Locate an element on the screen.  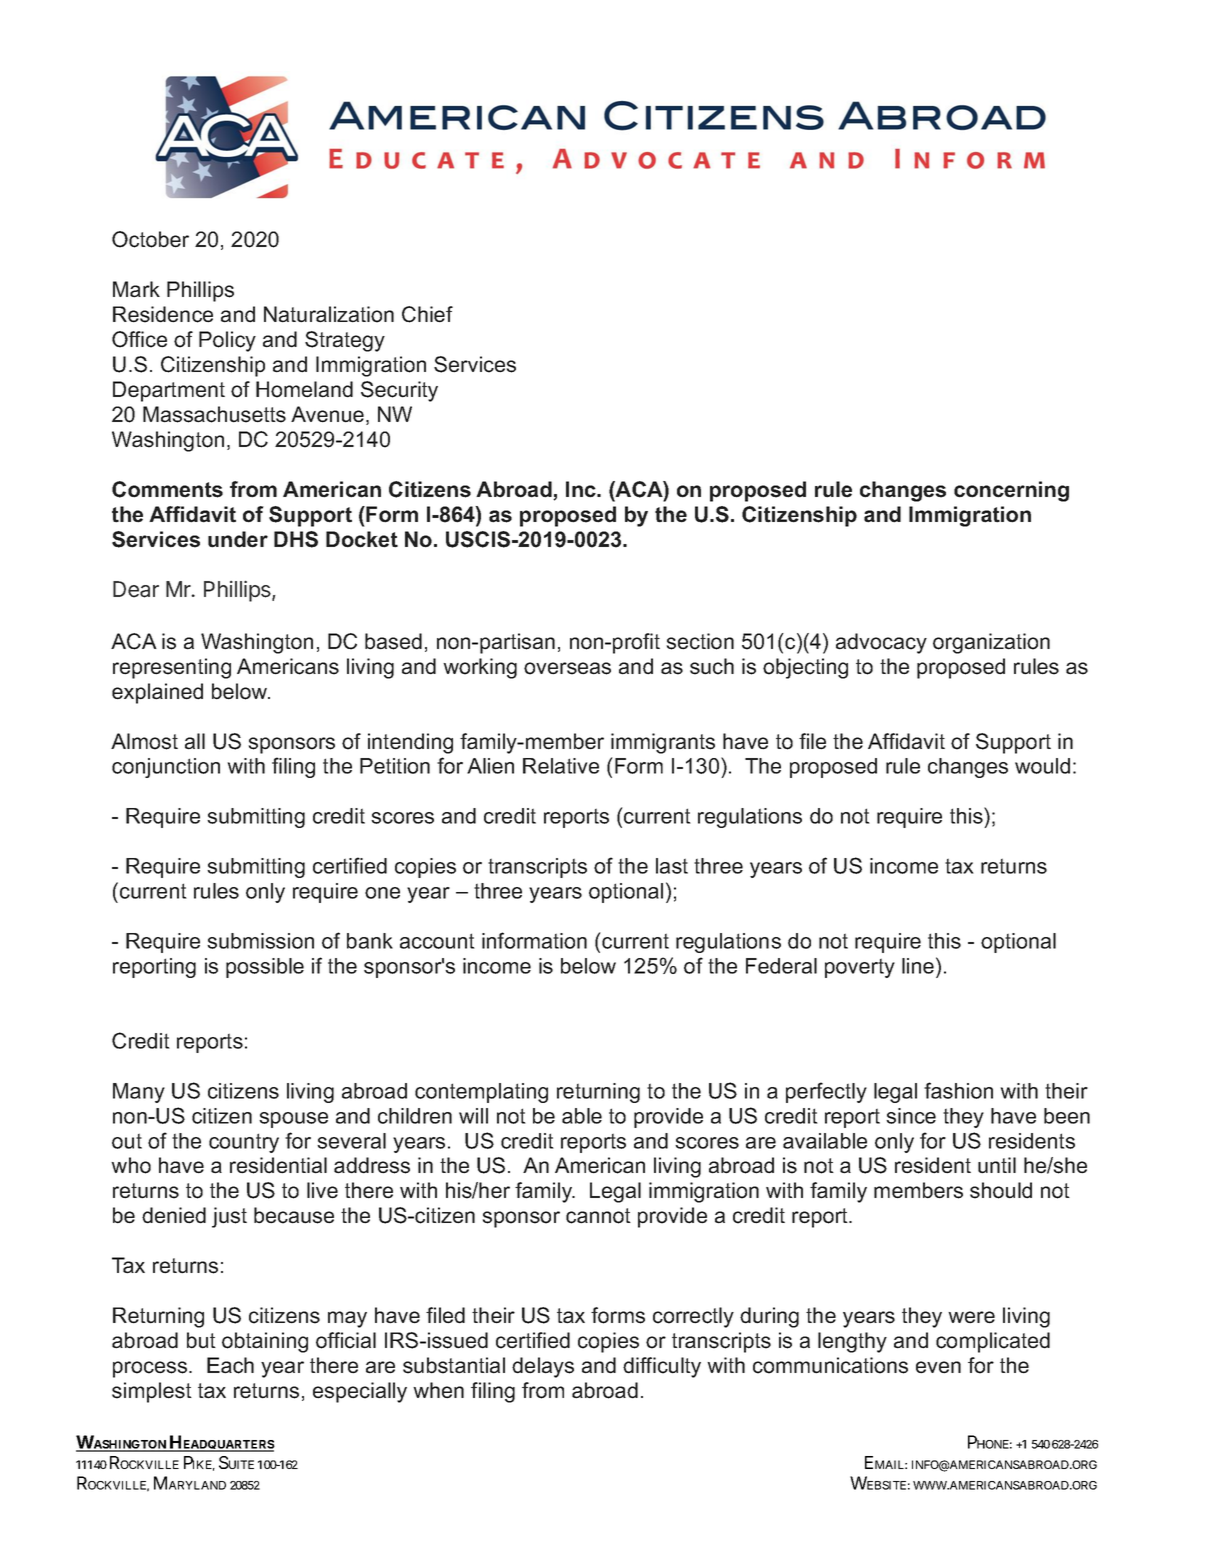
organization is located at coordinates (991, 643).
